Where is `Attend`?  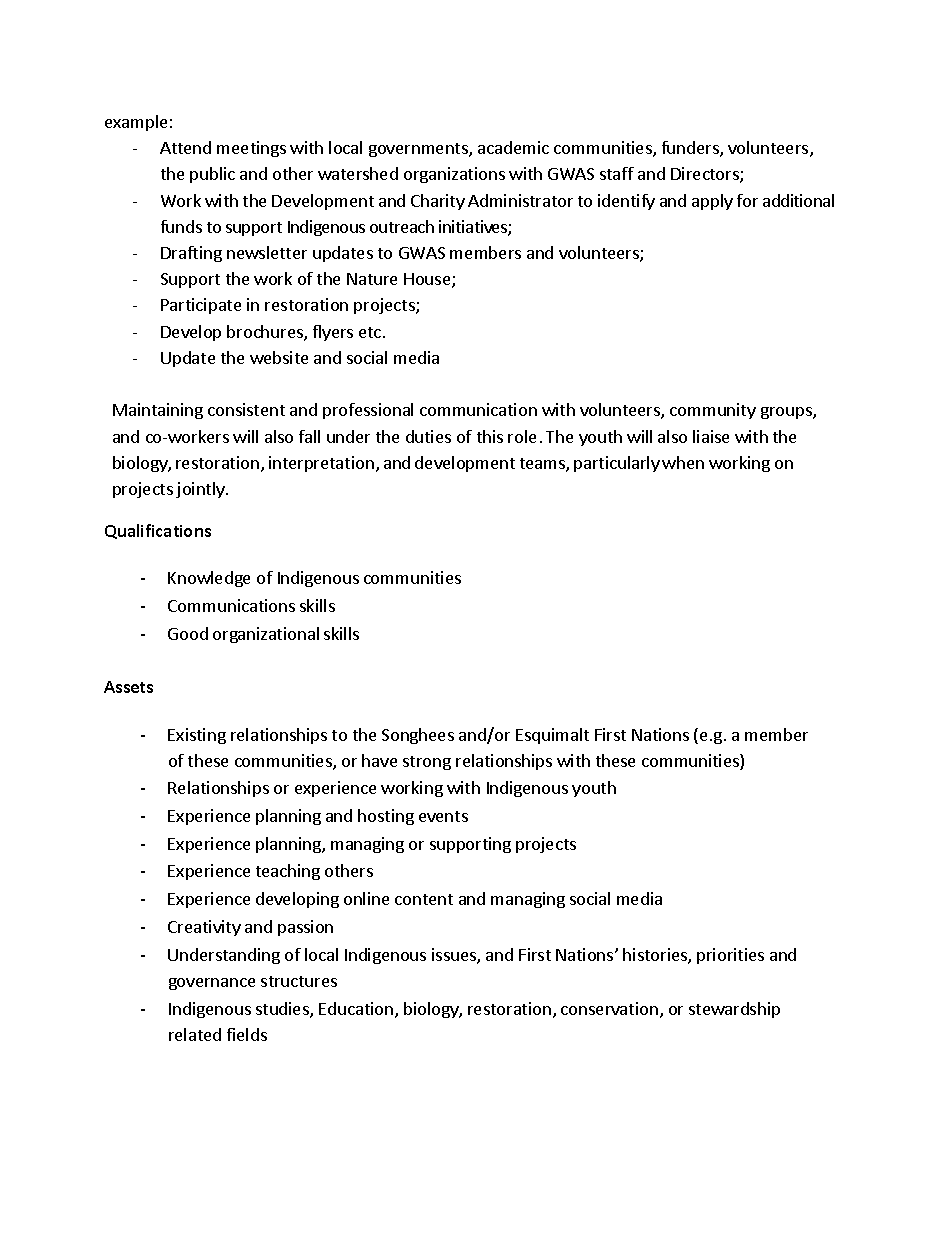 Attend is located at coordinates (185, 147).
